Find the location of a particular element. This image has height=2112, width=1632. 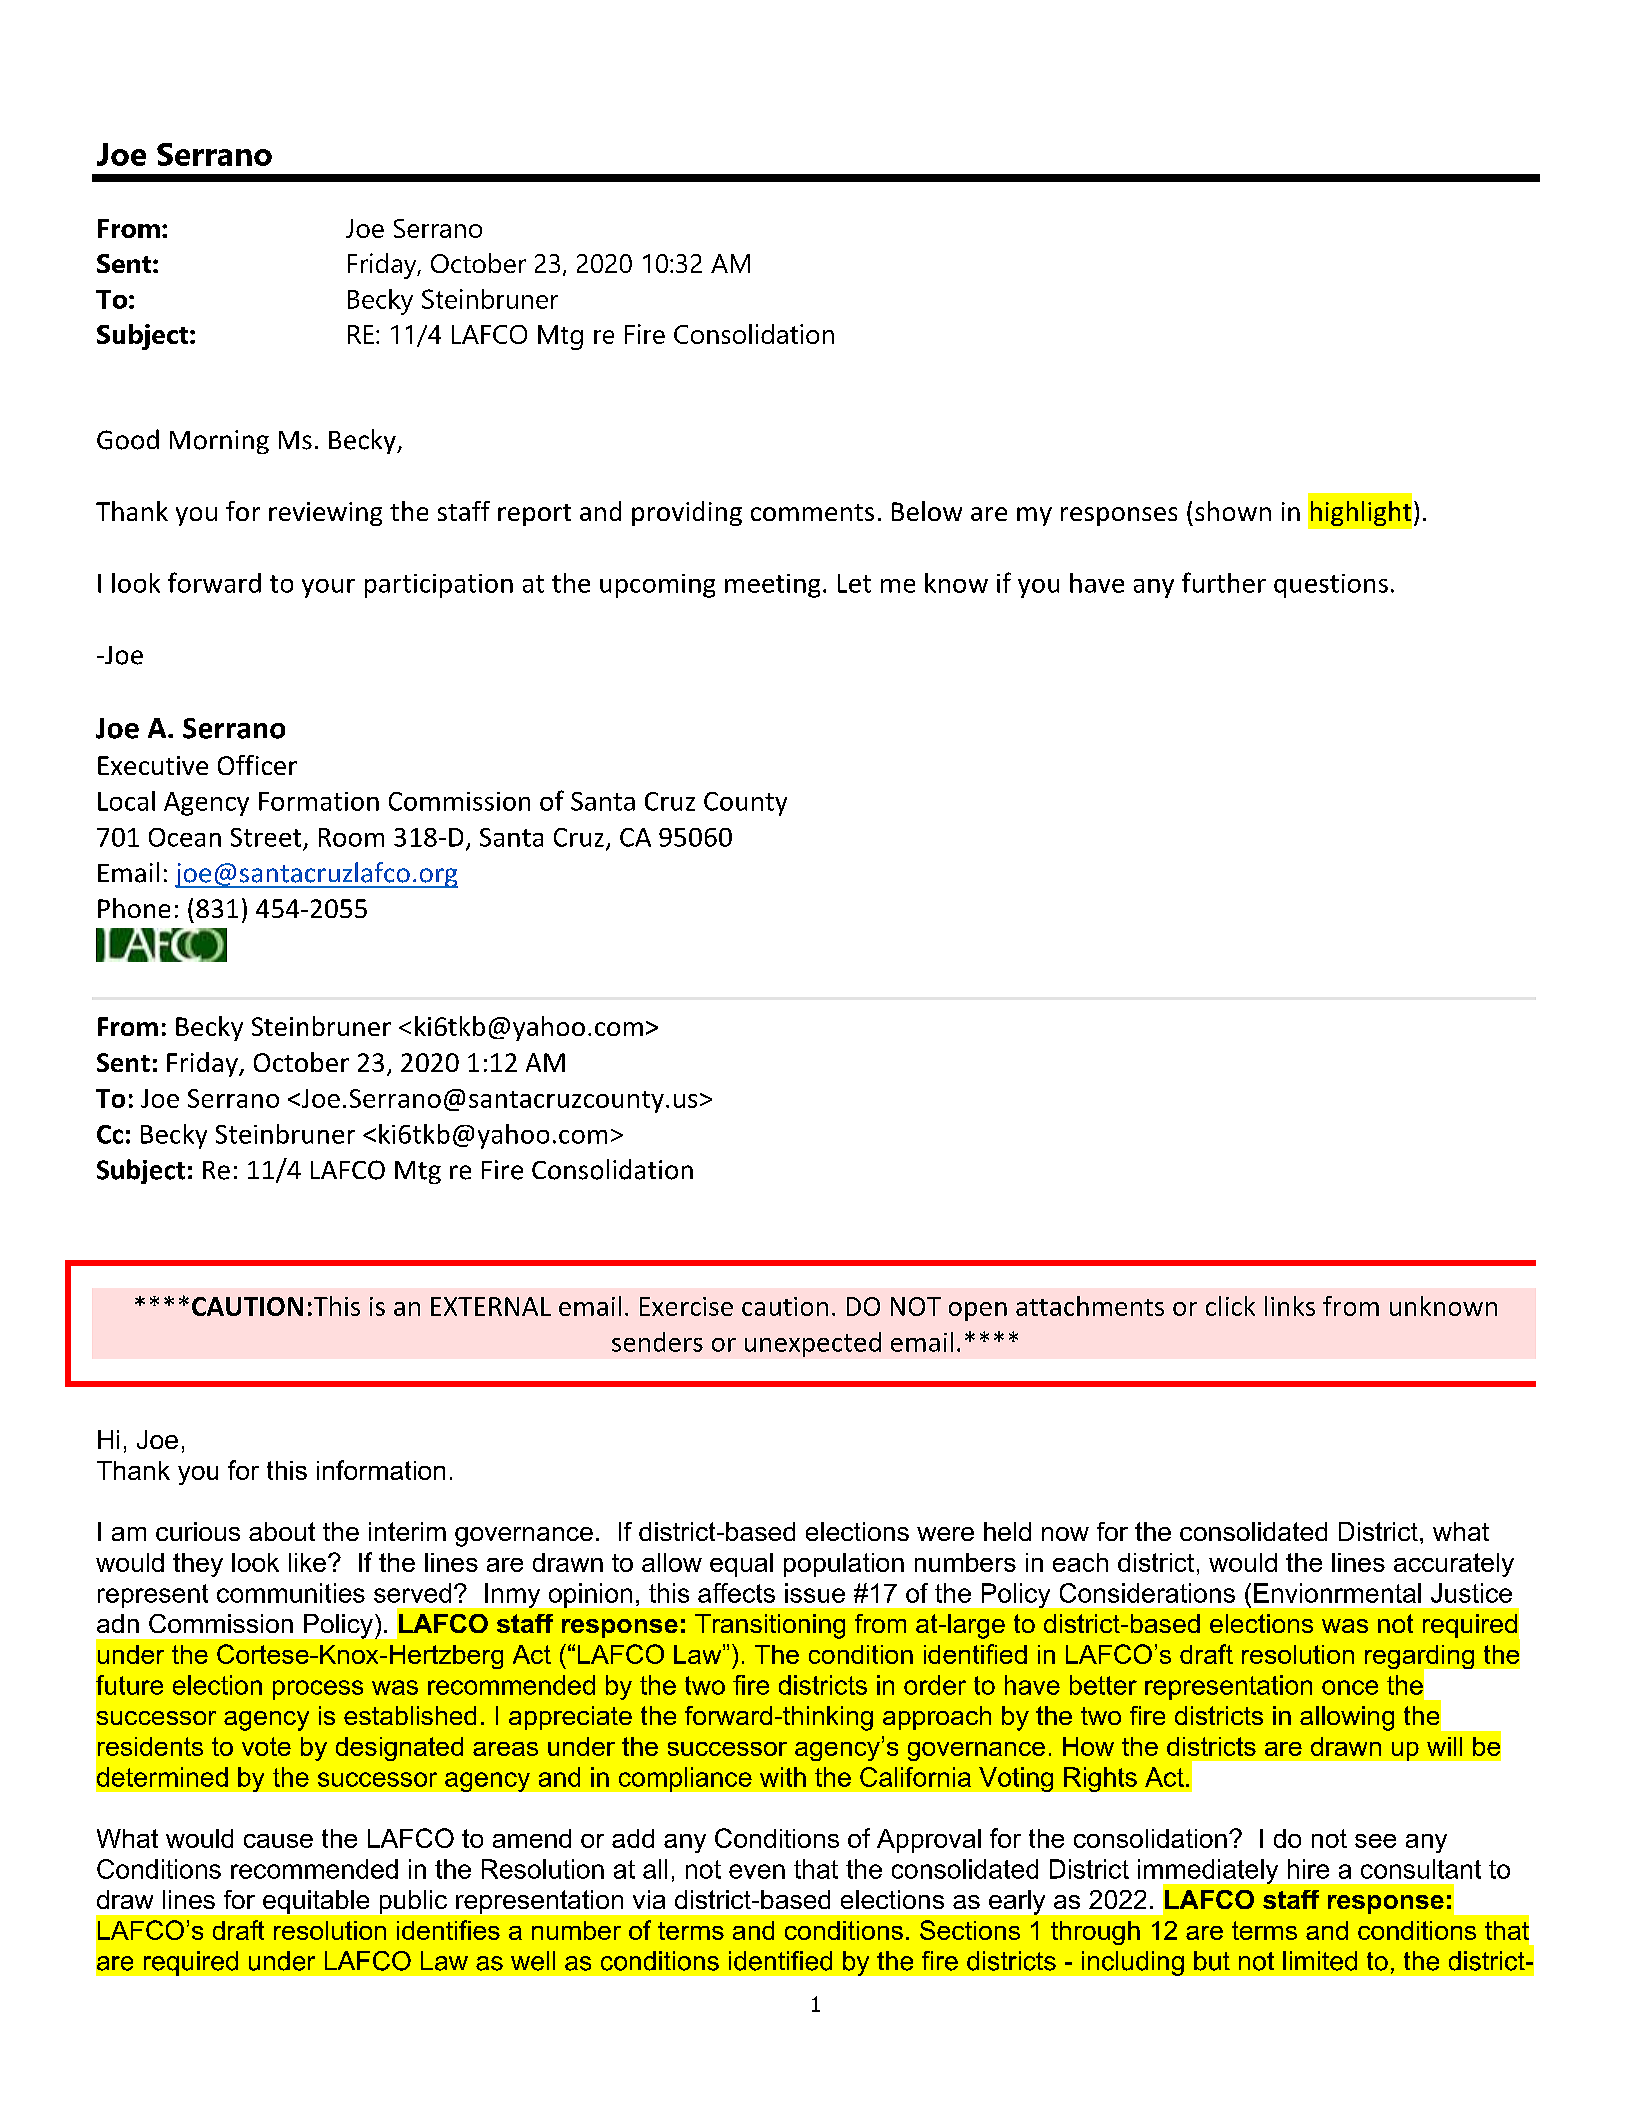

EXTERNAL is located at coordinates (491, 1306).
